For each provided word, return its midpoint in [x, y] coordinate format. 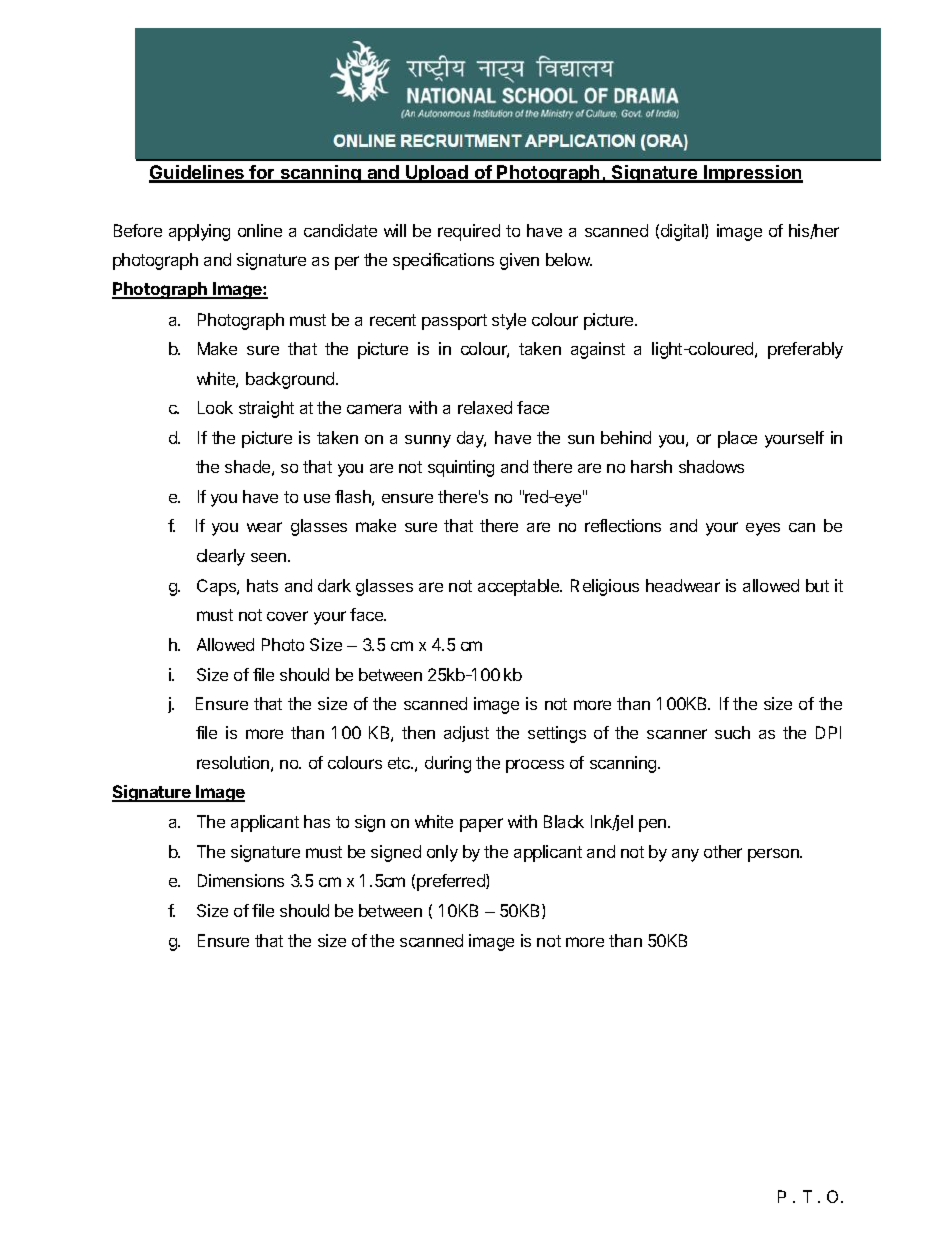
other [723, 851]
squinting [461, 468]
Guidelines [197, 173]
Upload [437, 174]
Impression [752, 174]
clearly [221, 557]
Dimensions [241, 880]
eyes [763, 529]
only [442, 853]
